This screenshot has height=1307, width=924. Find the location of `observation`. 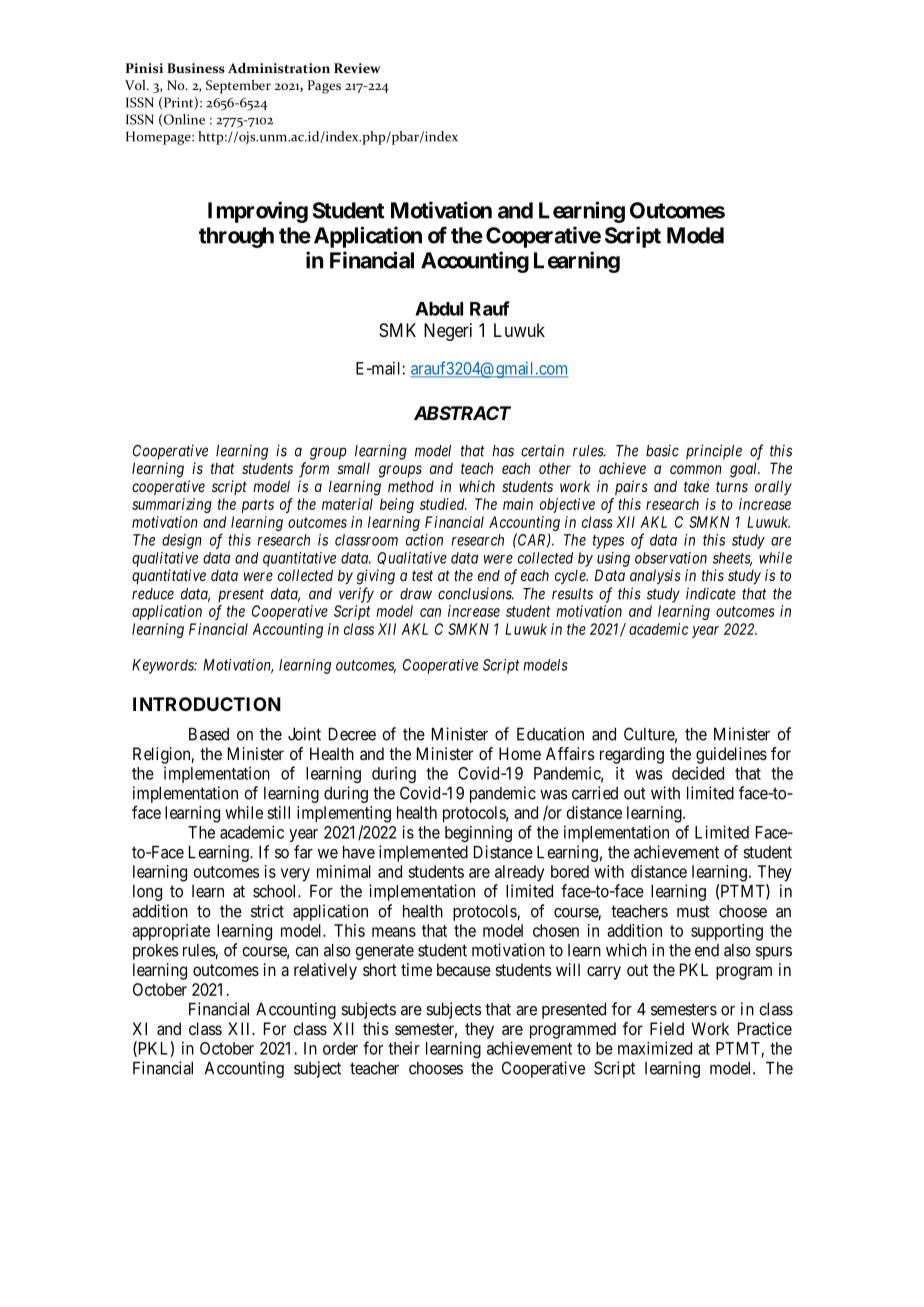

observation is located at coordinates (671, 558).
